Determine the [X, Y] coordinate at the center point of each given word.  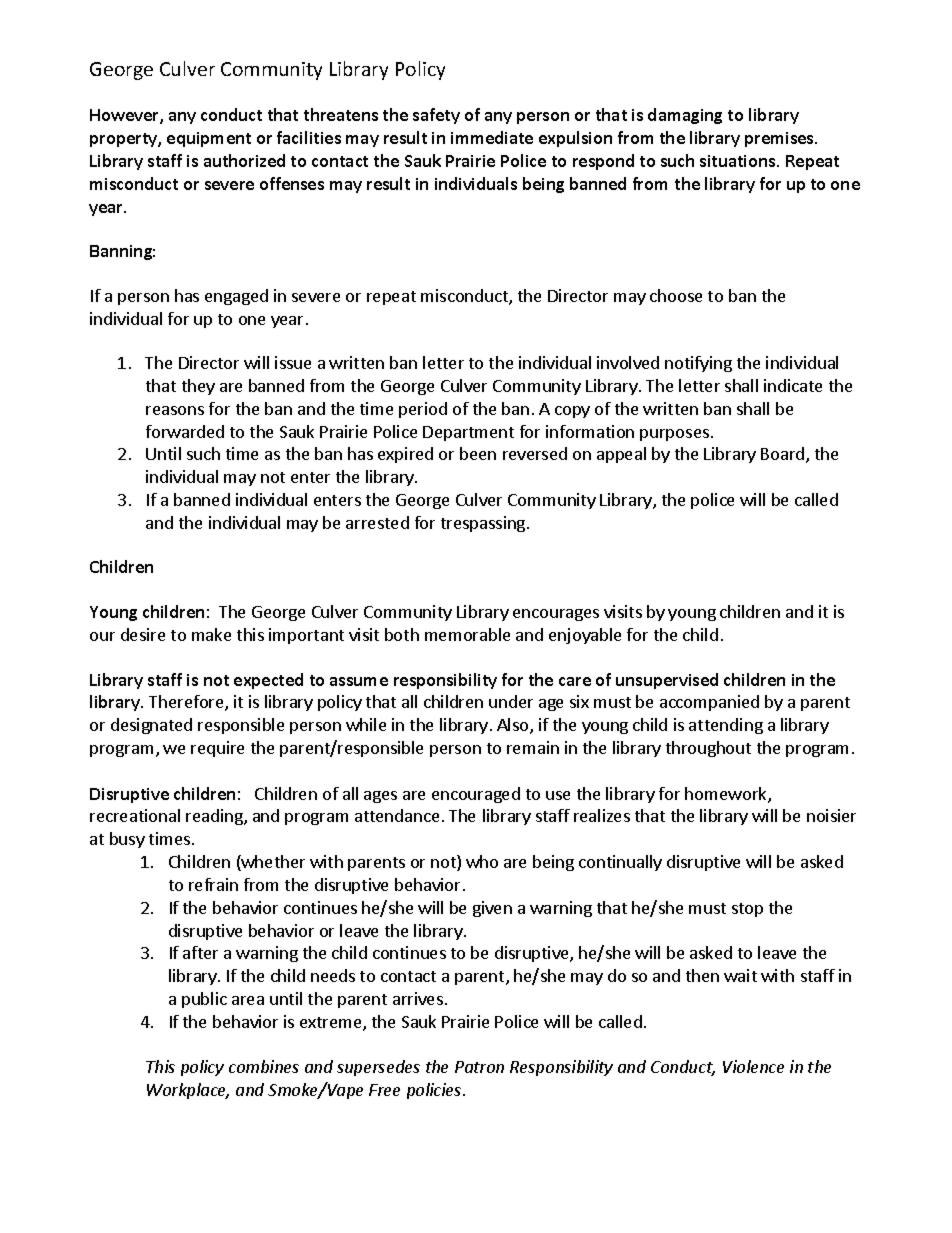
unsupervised [667, 681]
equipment [209, 139]
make [211, 634]
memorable [467, 634]
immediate [492, 137]
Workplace [188, 1091]
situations [739, 161]
